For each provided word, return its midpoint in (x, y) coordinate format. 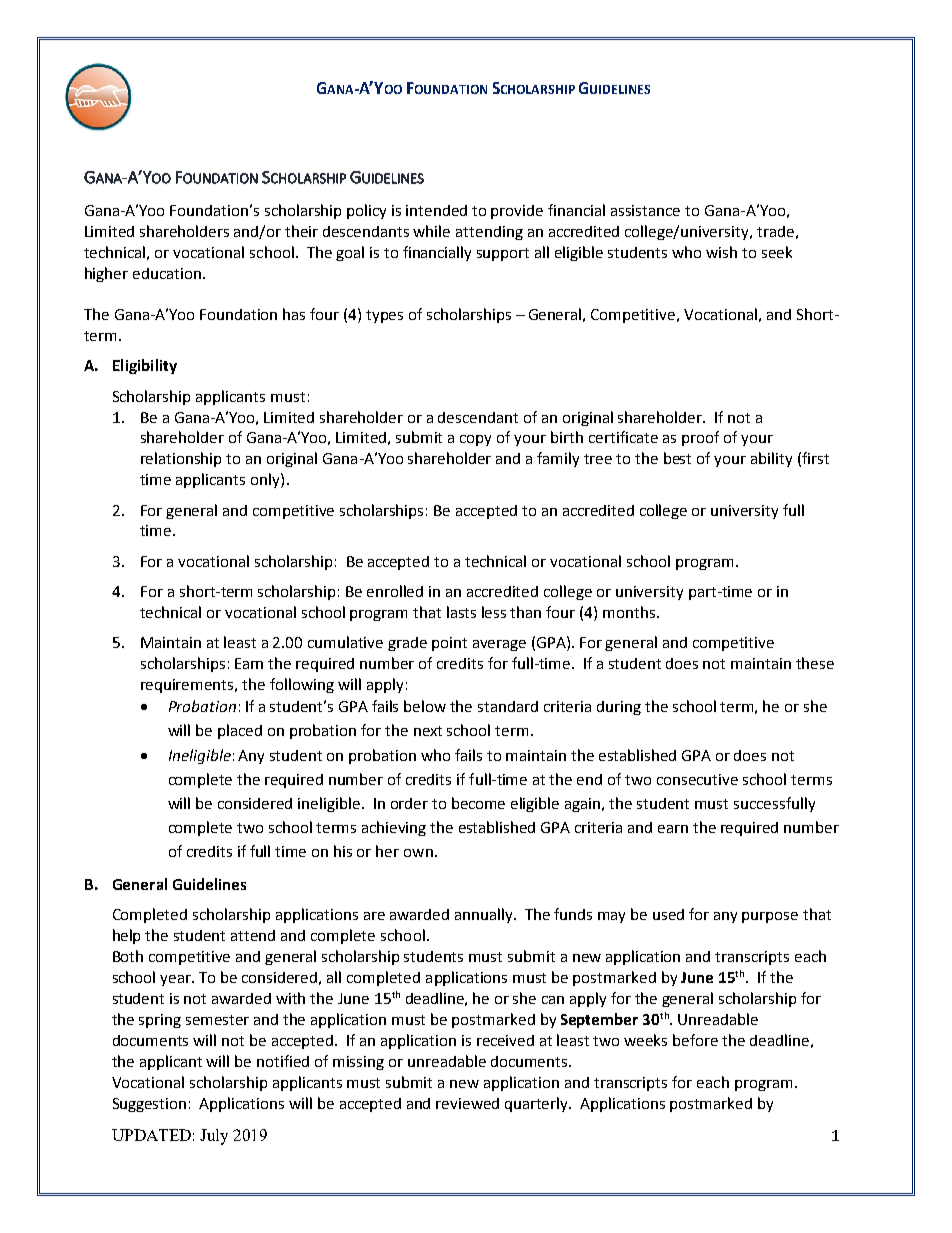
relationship (181, 459)
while (431, 231)
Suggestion (149, 1105)
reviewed (467, 1103)
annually (485, 915)
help (126, 936)
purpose (770, 917)
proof (700, 438)
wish (721, 252)
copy (475, 440)
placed (240, 731)
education (167, 273)
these (815, 663)
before (695, 1040)
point (449, 644)
